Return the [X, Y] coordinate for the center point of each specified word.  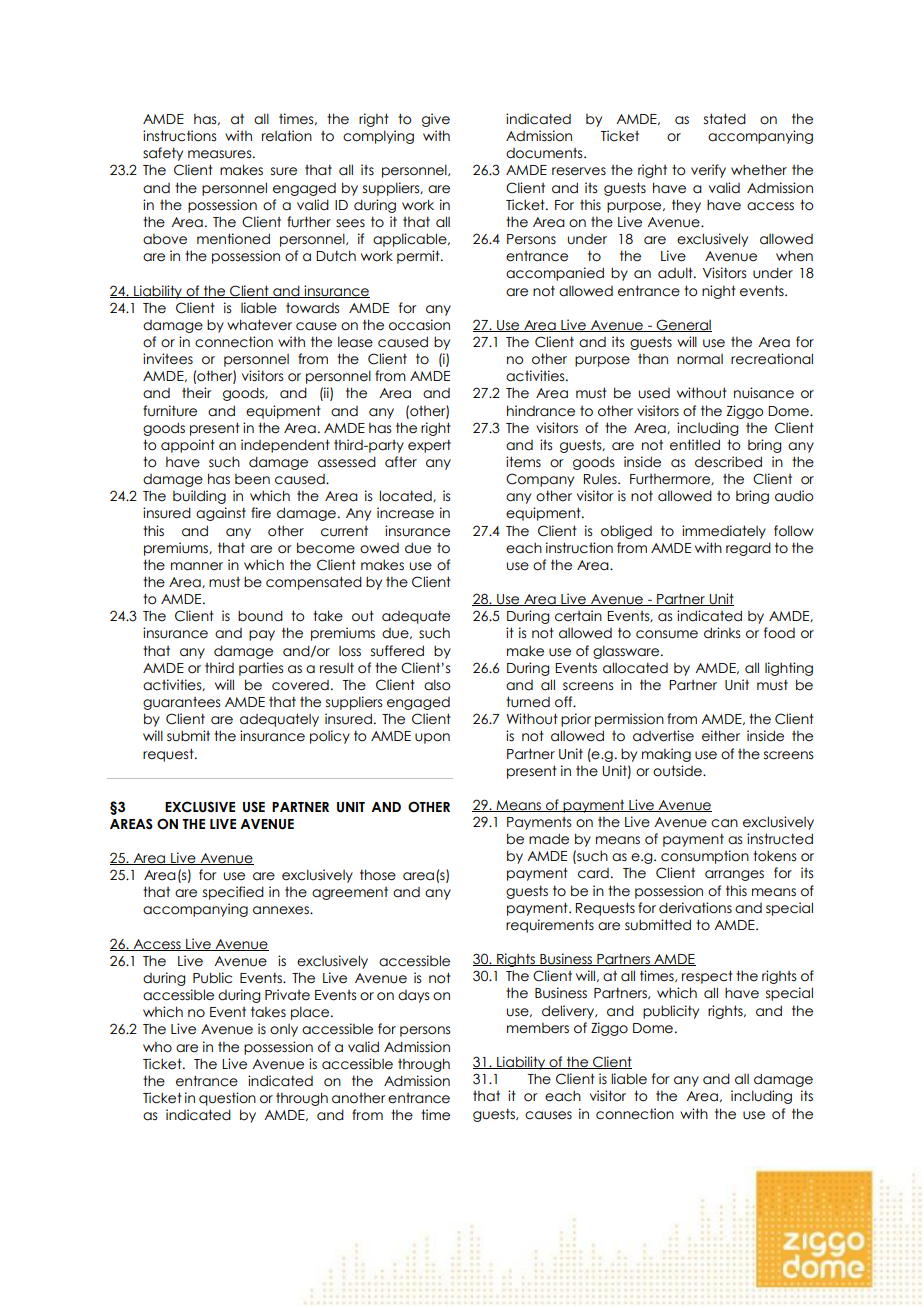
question [227, 1099]
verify [708, 171]
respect [707, 977]
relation [287, 136]
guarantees [181, 703]
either [721, 736]
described [728, 462]
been [252, 479]
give [436, 120]
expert [429, 446]
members [538, 1028]
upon [432, 738]
